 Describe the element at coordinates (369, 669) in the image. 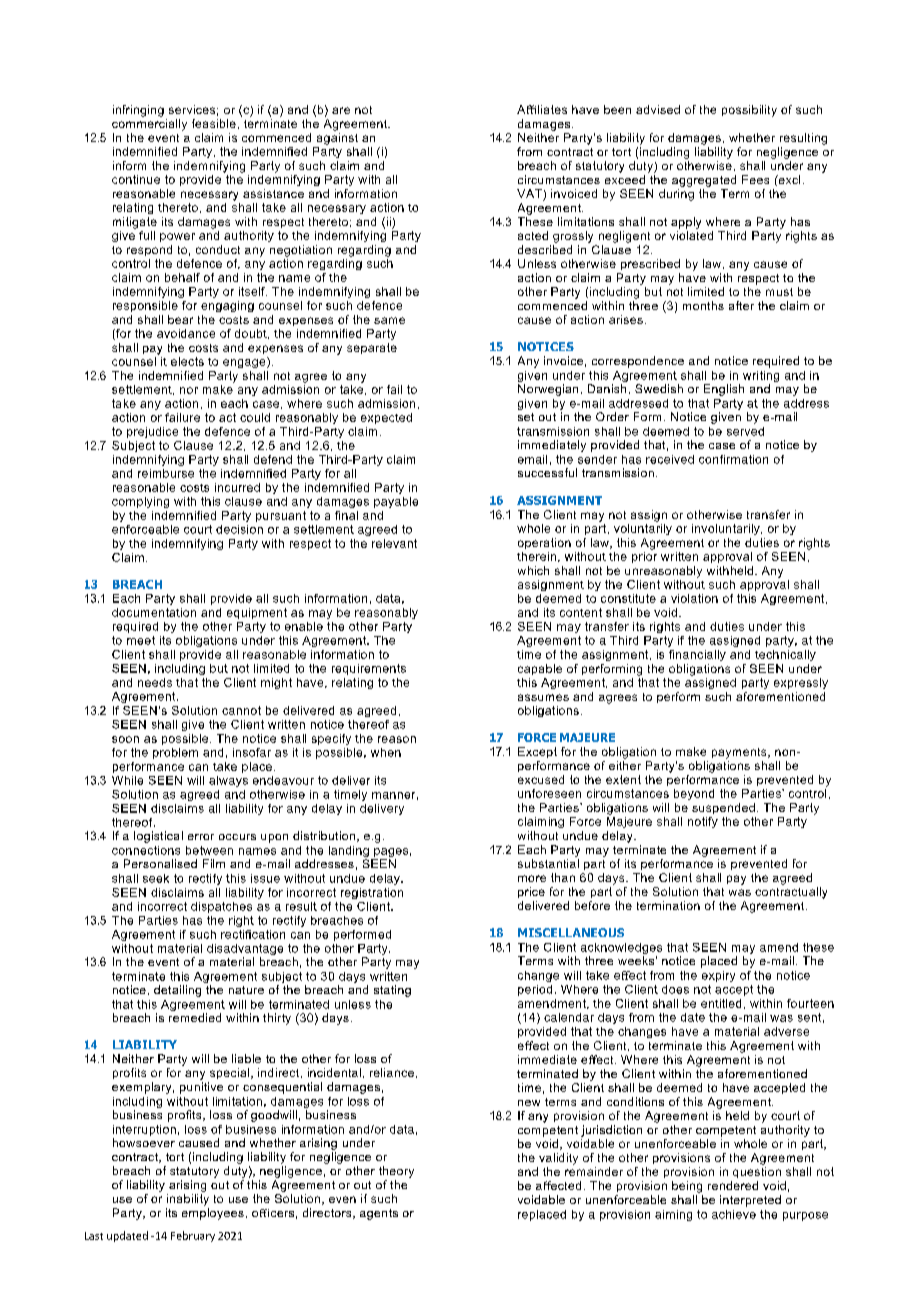

I see `requirements` at that location.
